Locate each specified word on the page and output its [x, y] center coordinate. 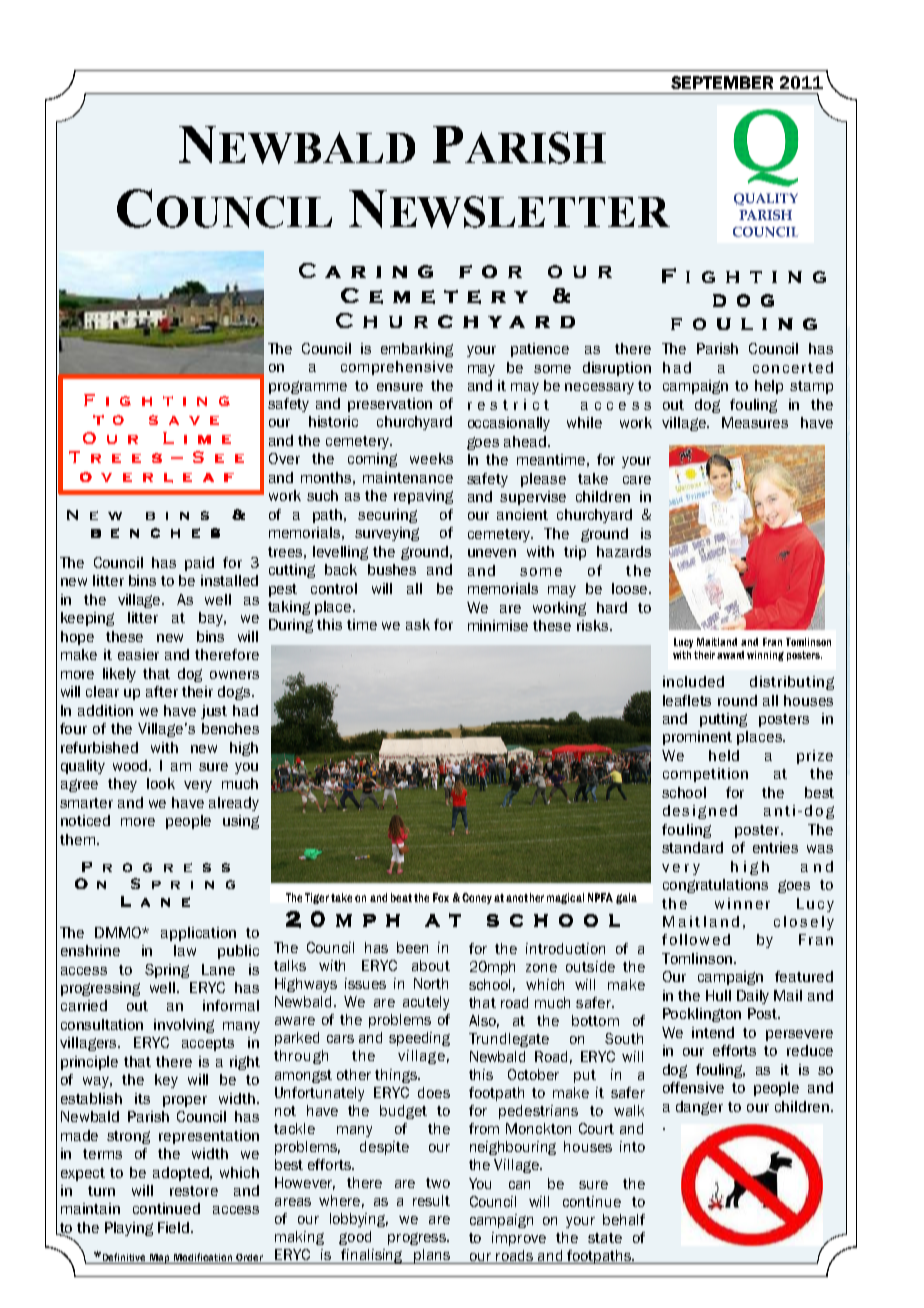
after [162, 691]
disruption [617, 369]
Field [175, 1227]
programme [308, 387]
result [431, 1200]
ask [418, 624]
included [693, 681]
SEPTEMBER [722, 82]
